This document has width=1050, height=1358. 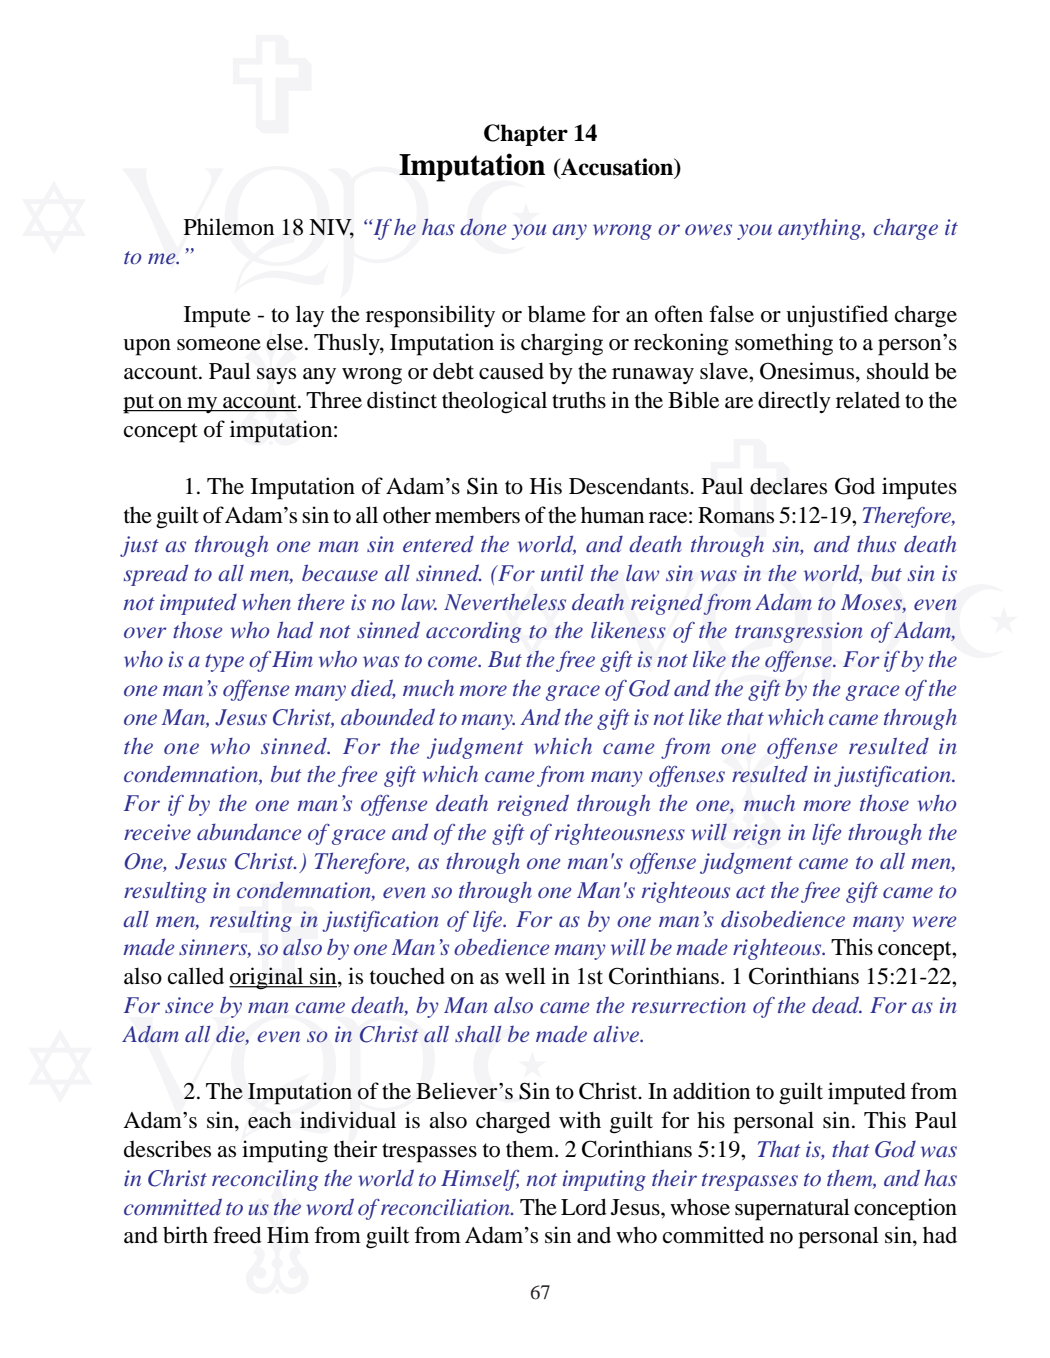 What do you see at coordinates (788, 486) in the document?
I see `declares` at bounding box center [788, 486].
